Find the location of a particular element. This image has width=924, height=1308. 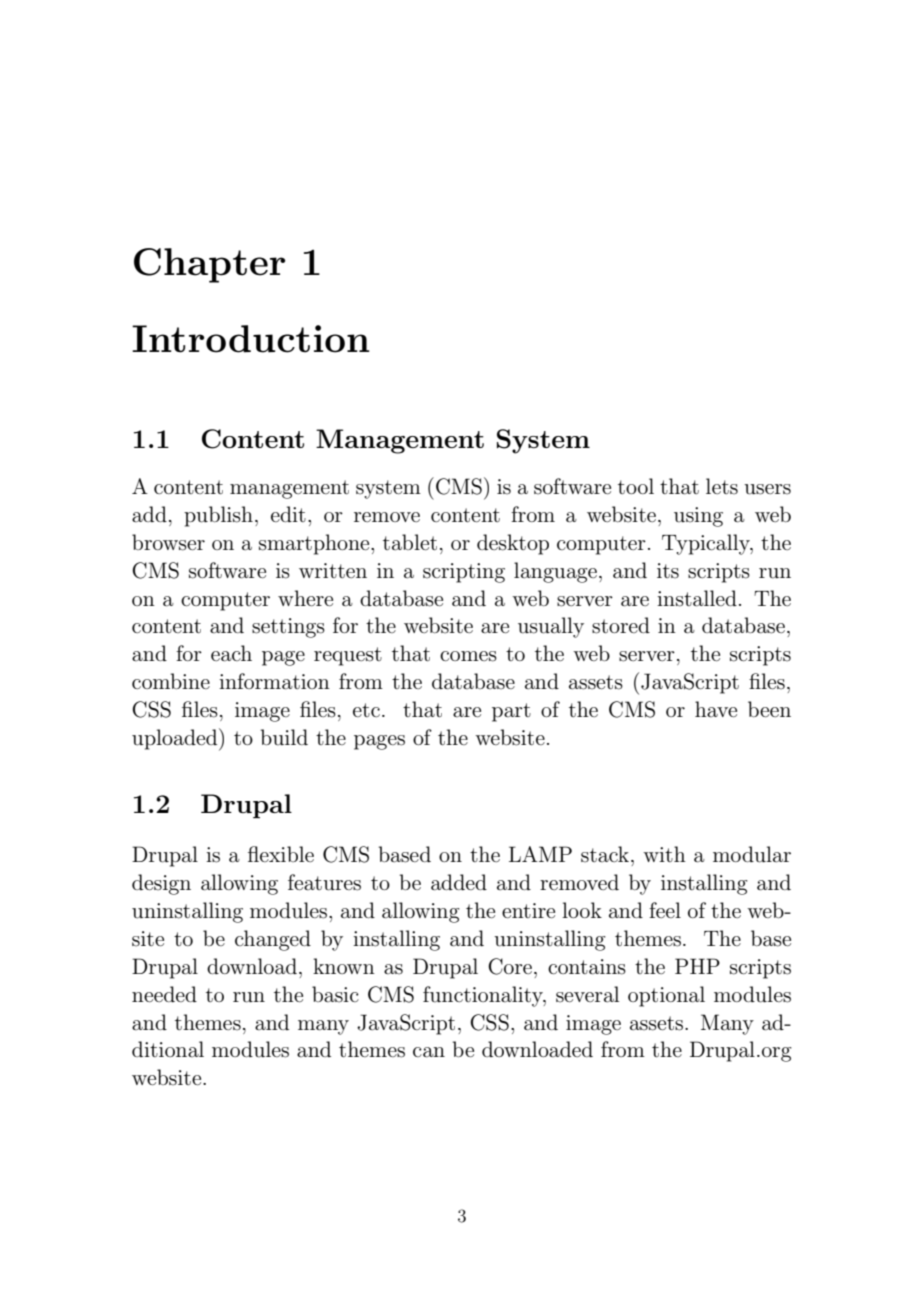

build is located at coordinates (284, 737).
